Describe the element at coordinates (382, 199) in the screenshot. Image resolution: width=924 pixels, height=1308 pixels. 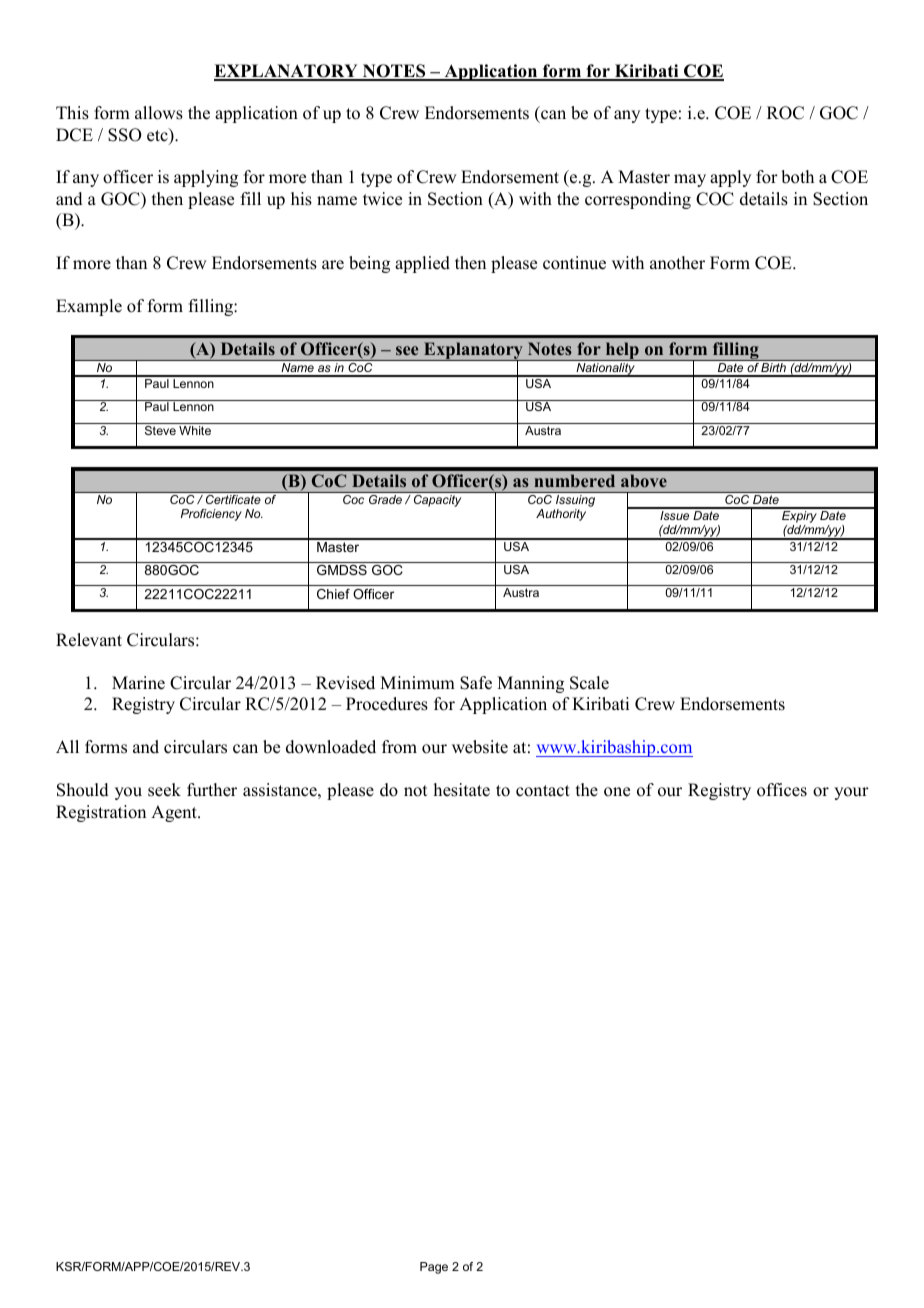
I see `twice` at that location.
